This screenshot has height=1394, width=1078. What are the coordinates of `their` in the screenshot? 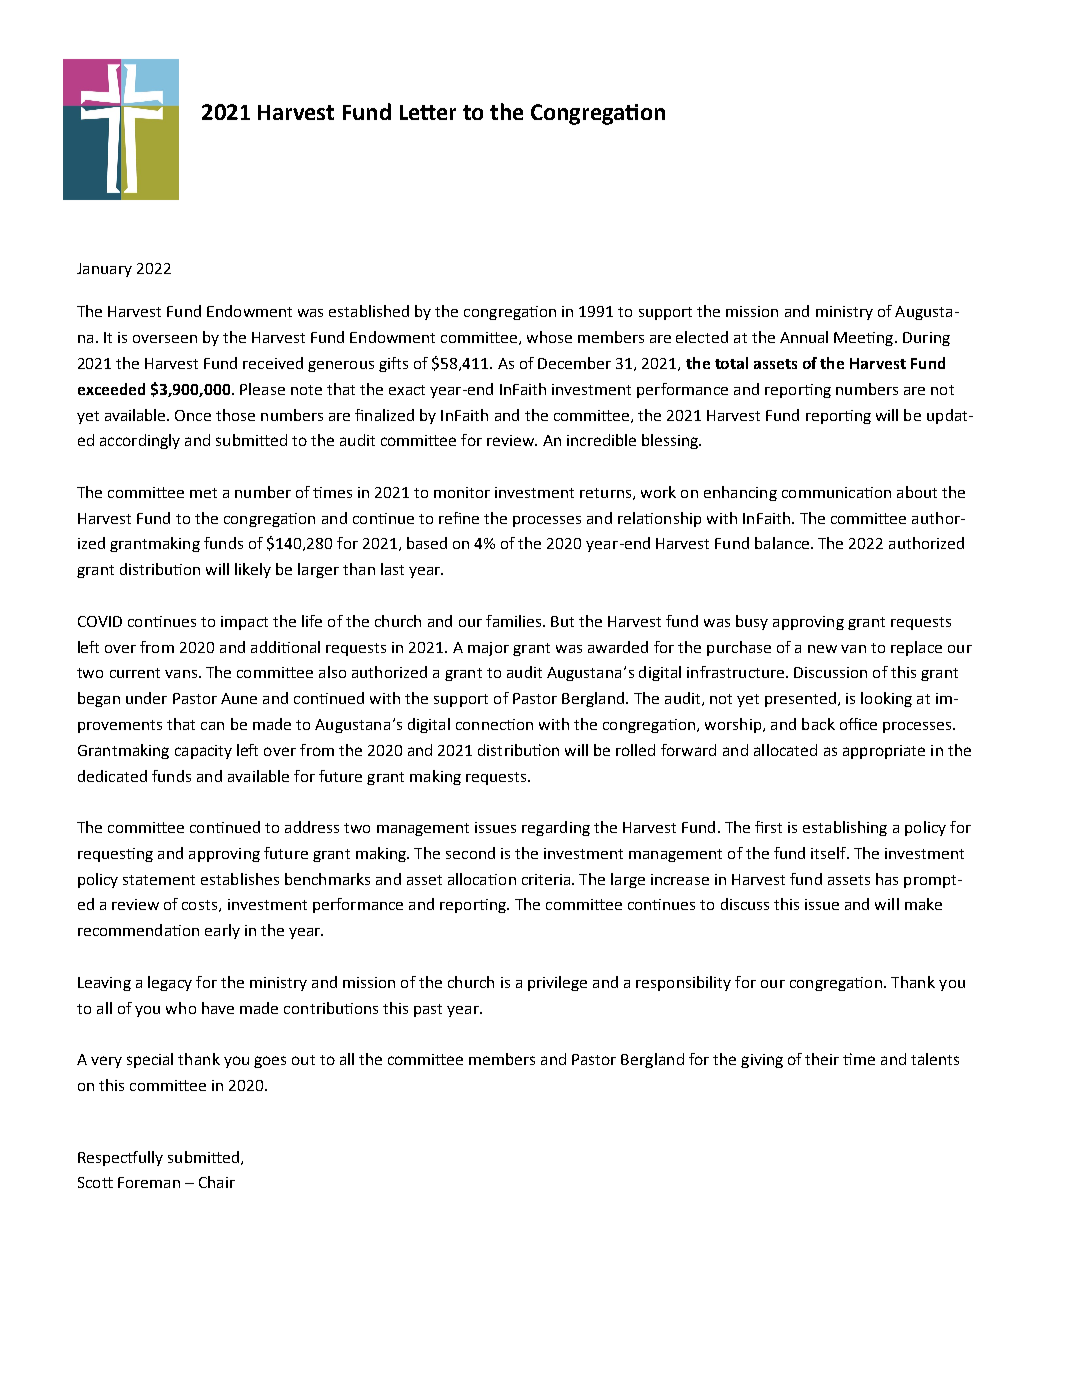 It's located at (822, 1059).
